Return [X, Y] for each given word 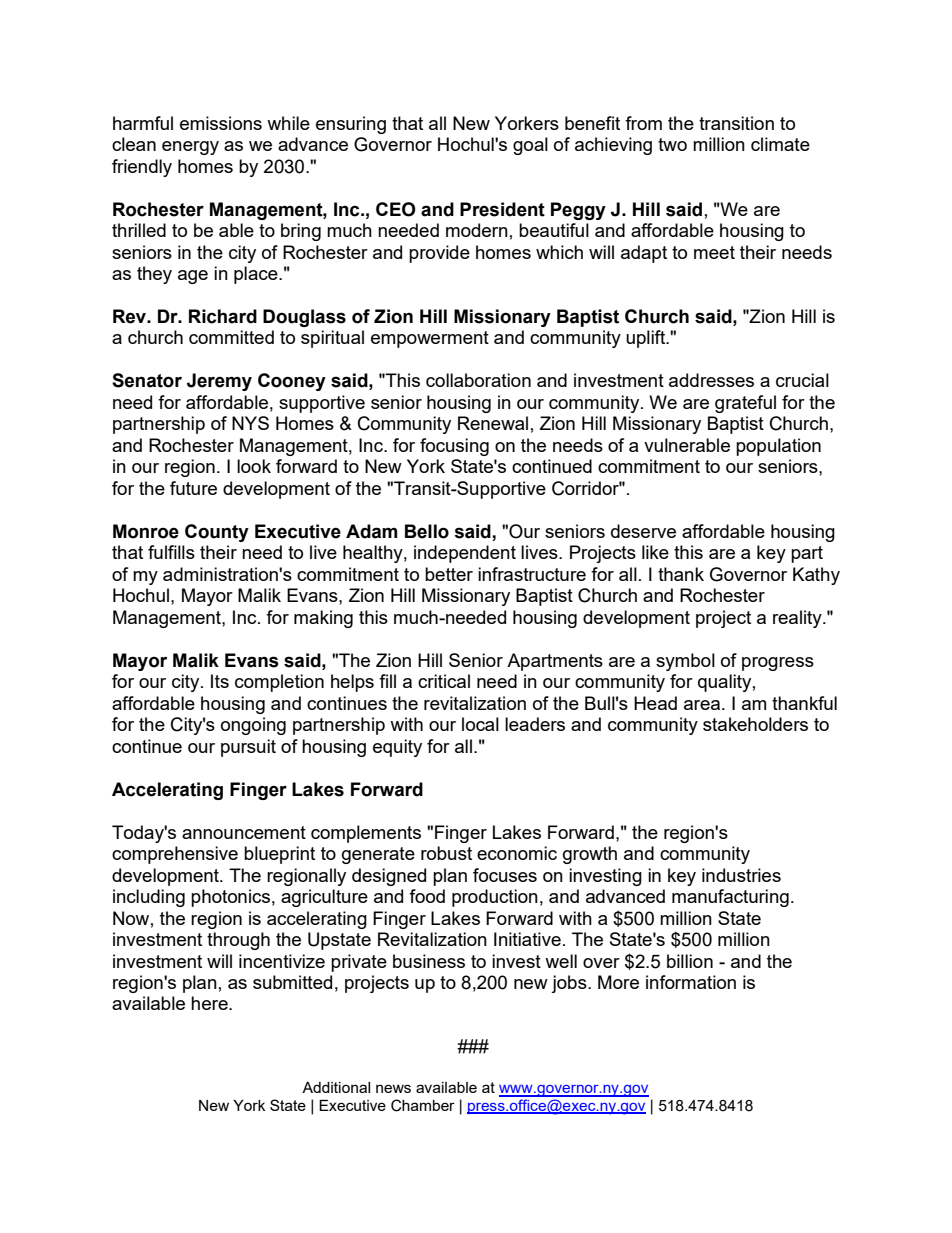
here [210, 1003]
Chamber [423, 1105]
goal [530, 146]
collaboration [478, 380]
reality [798, 619]
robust [446, 853]
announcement [244, 832]
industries [741, 875]
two [672, 144]
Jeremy [219, 382]
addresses [711, 380]
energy [190, 148]
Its [220, 681]
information [691, 982]
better [449, 574]
